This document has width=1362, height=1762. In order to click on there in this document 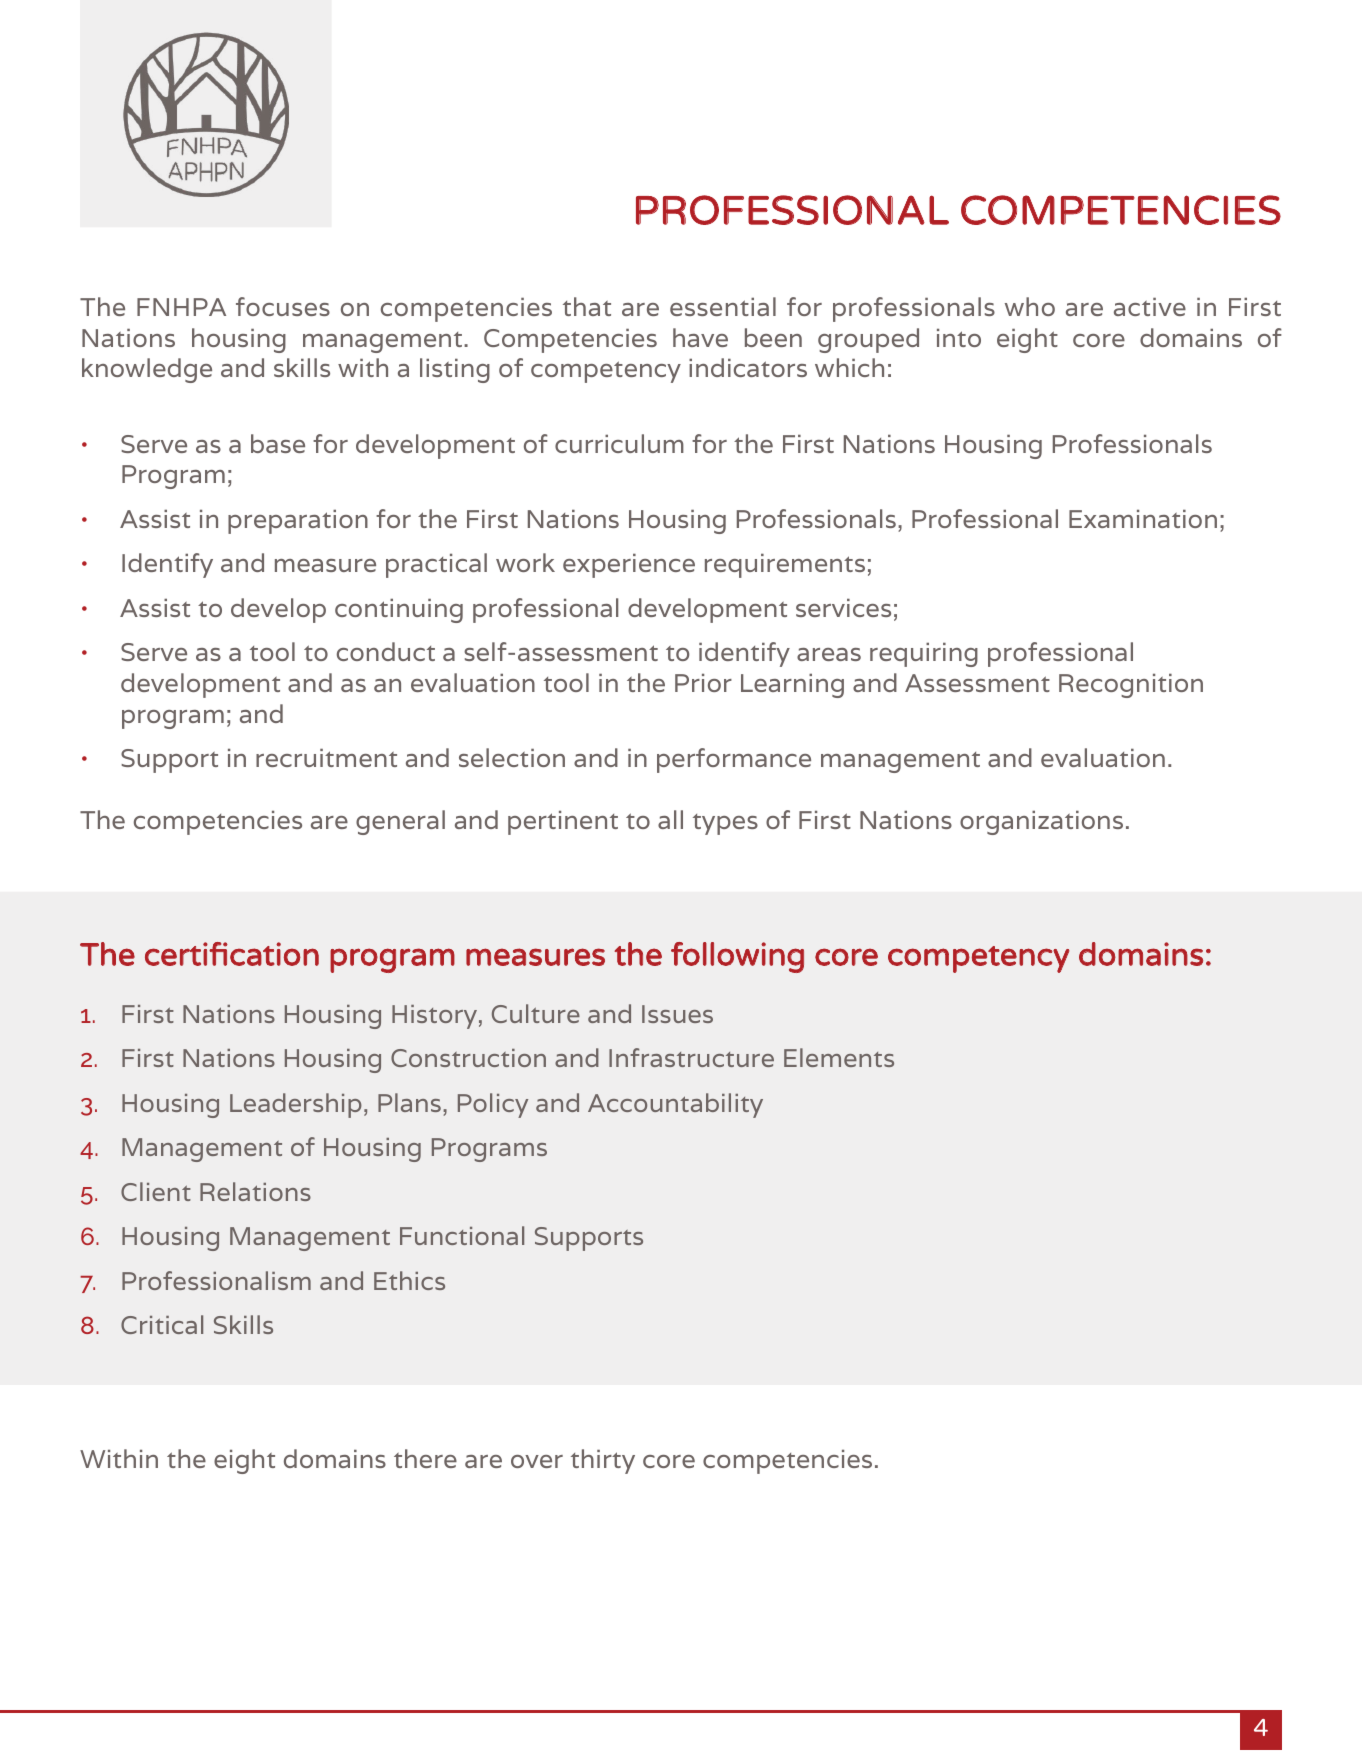, I will do `click(425, 1458)`.
